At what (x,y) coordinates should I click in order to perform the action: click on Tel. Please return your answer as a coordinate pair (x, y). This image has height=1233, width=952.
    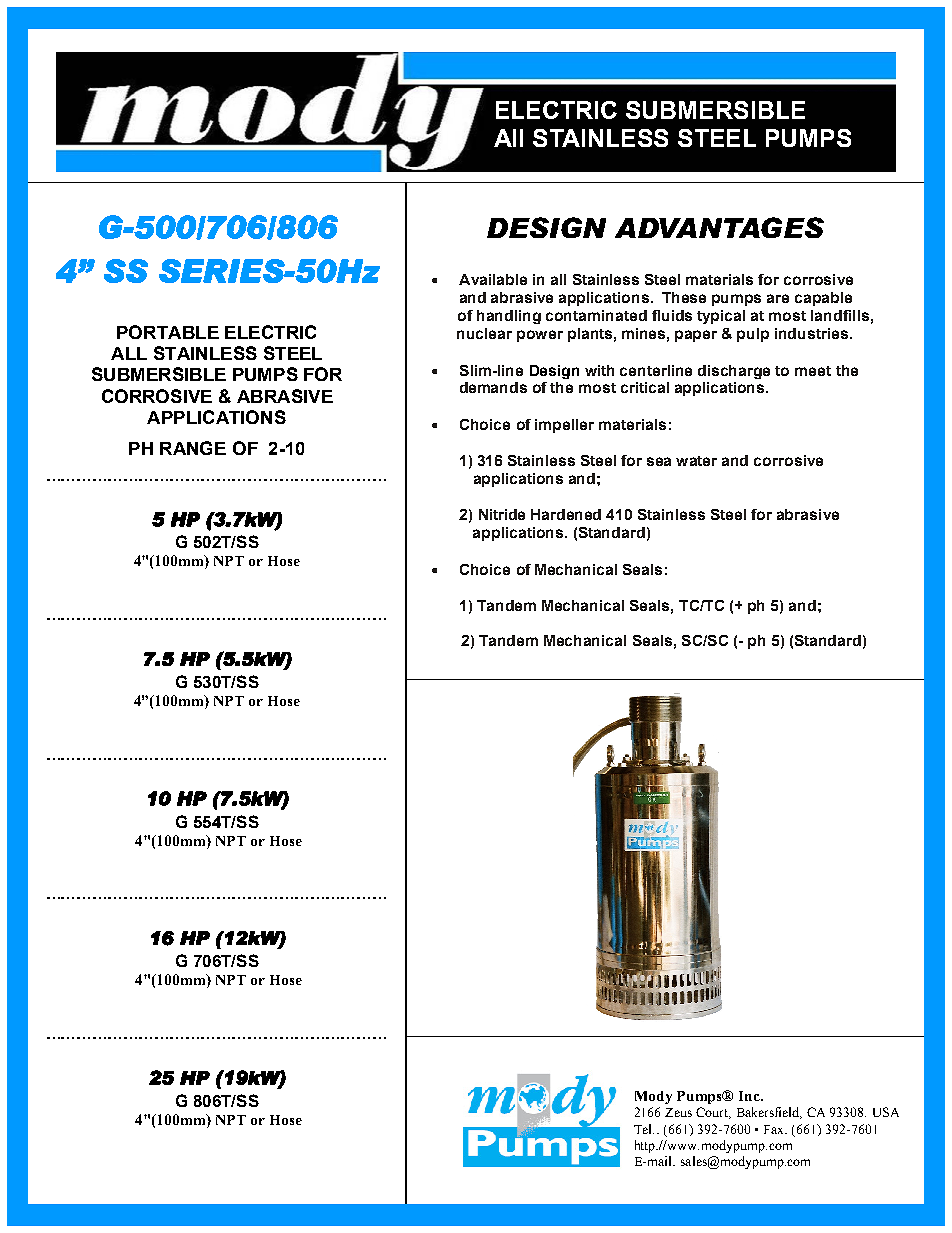
    Looking at the image, I should click on (644, 1129).
